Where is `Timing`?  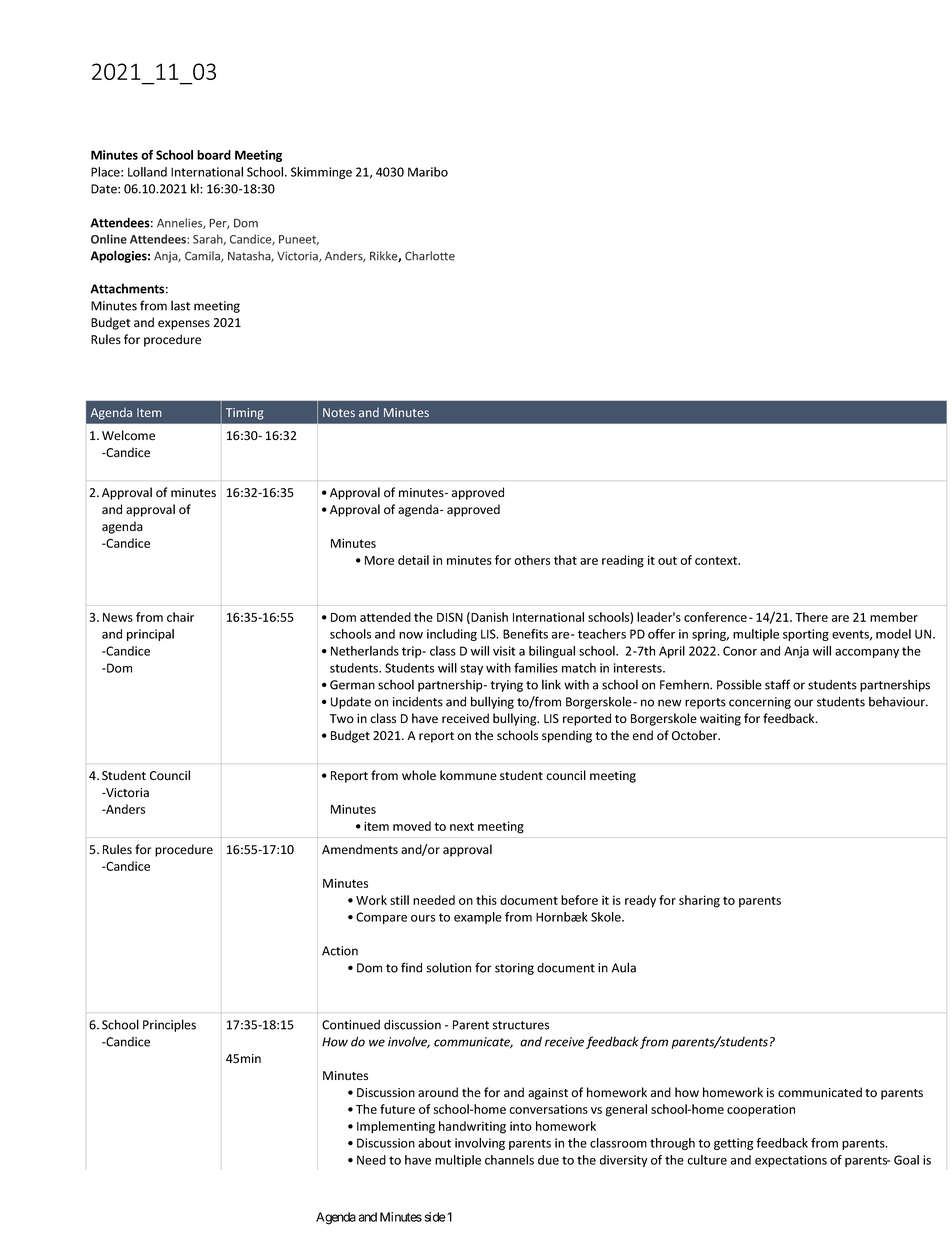 Timing is located at coordinates (245, 414).
